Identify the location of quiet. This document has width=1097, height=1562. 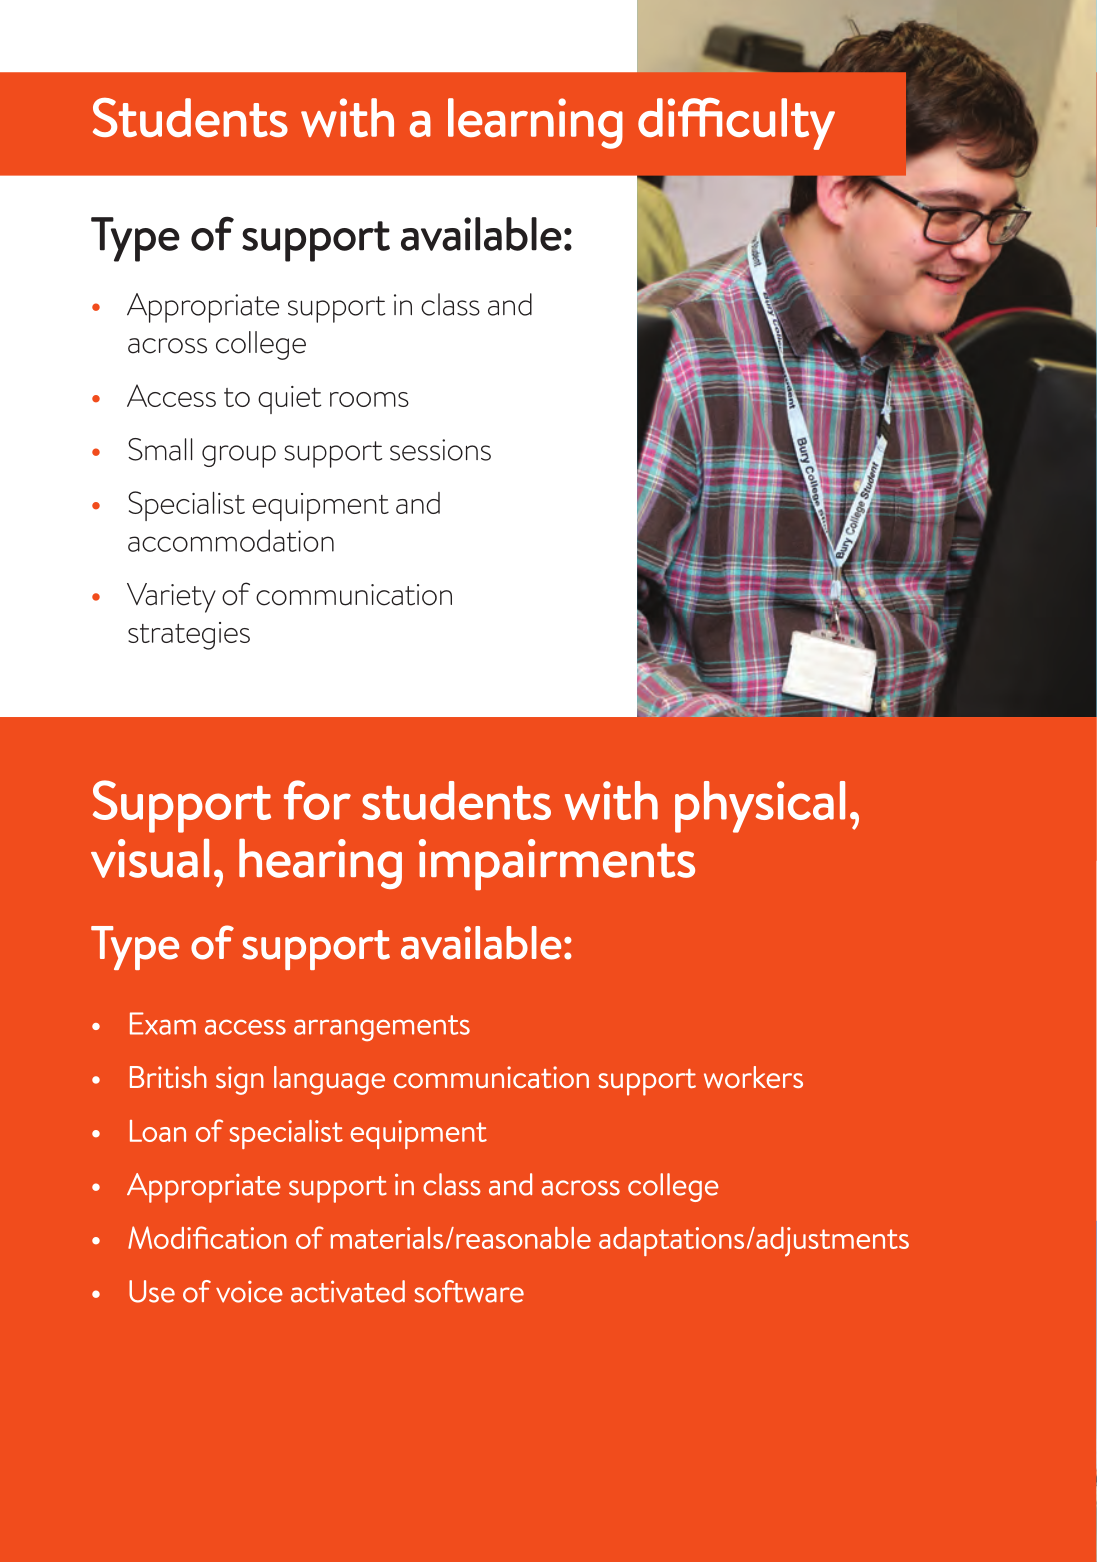
(289, 400).
